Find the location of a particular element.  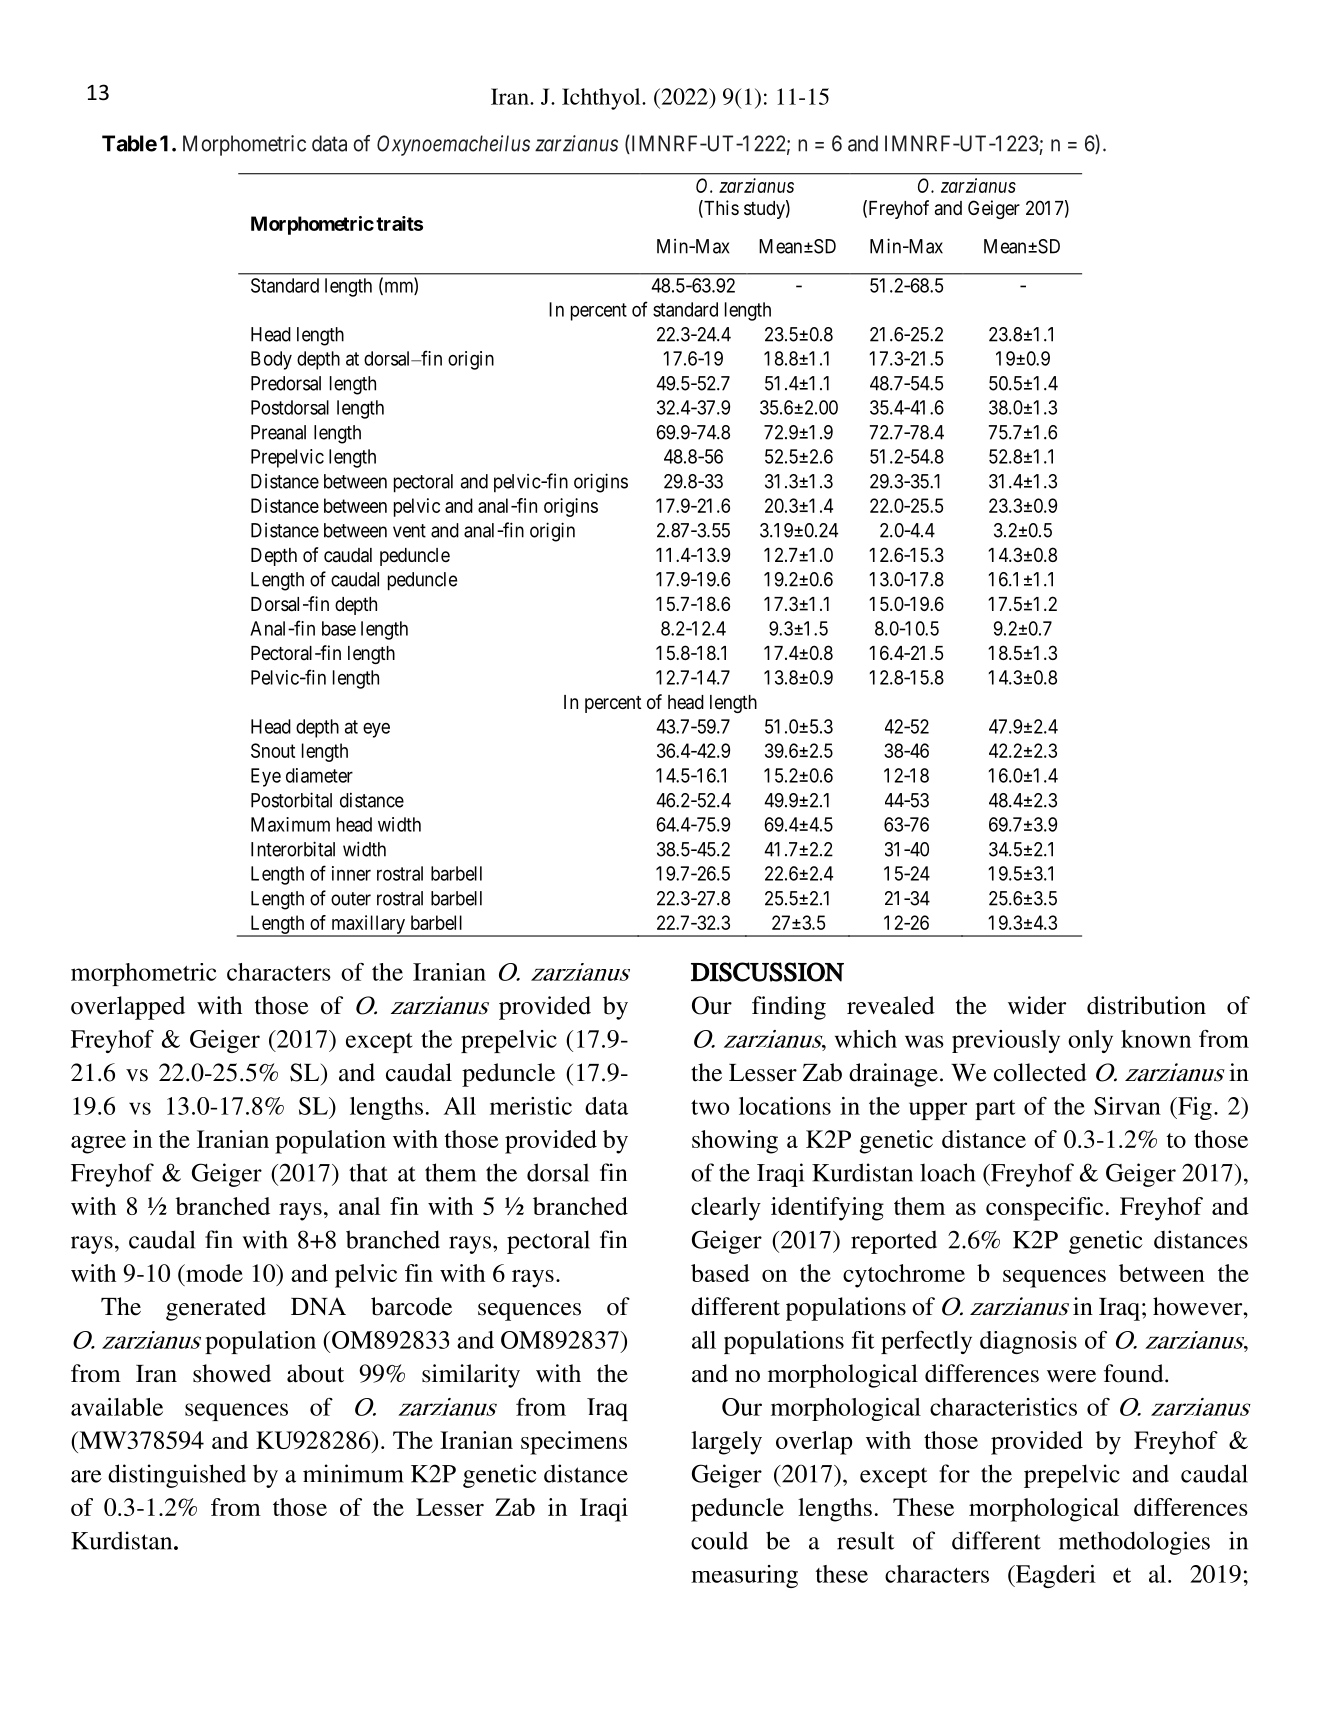

agree is located at coordinates (98, 1145).
